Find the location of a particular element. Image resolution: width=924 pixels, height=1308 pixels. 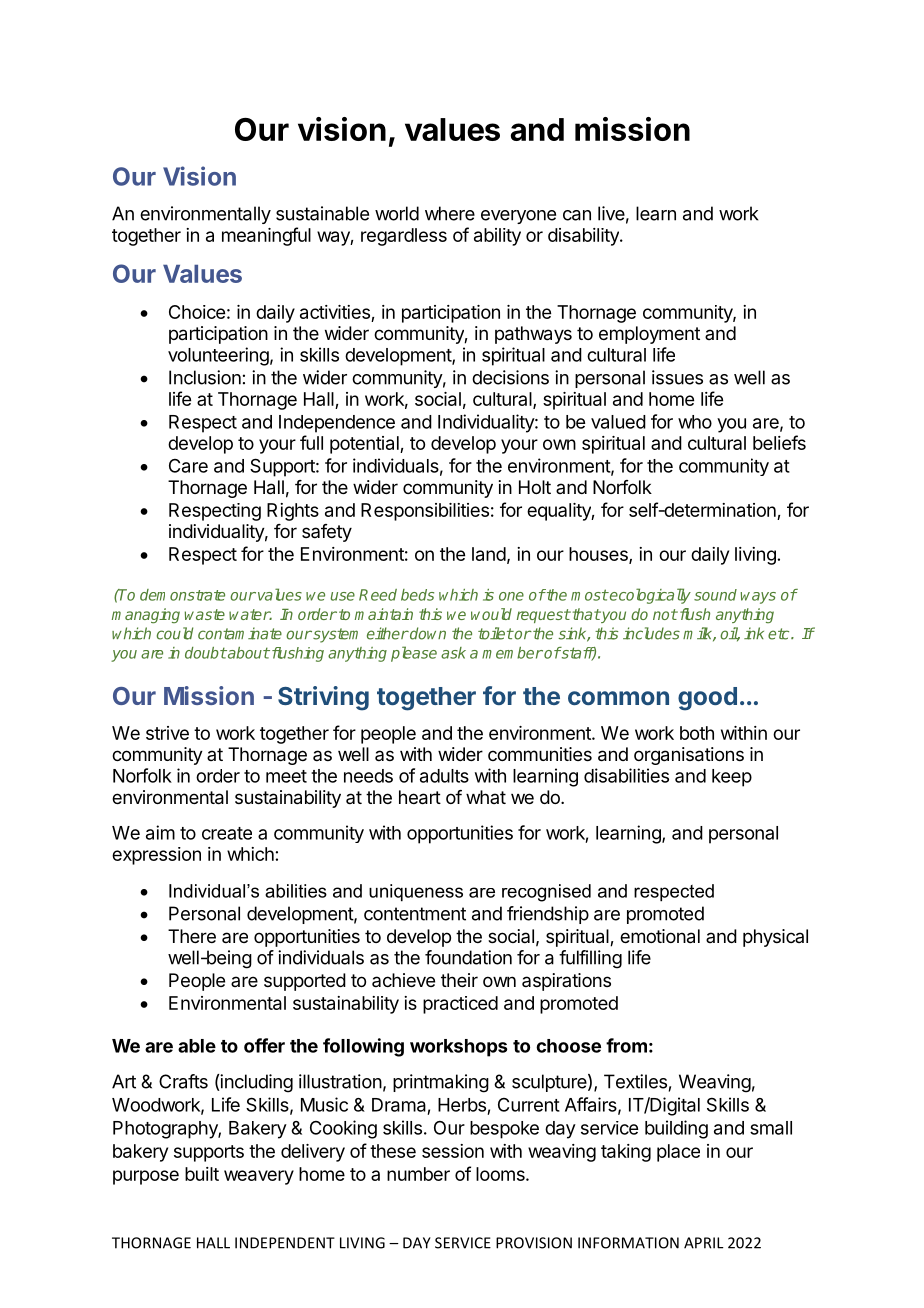

looms is located at coordinates (501, 1174).
